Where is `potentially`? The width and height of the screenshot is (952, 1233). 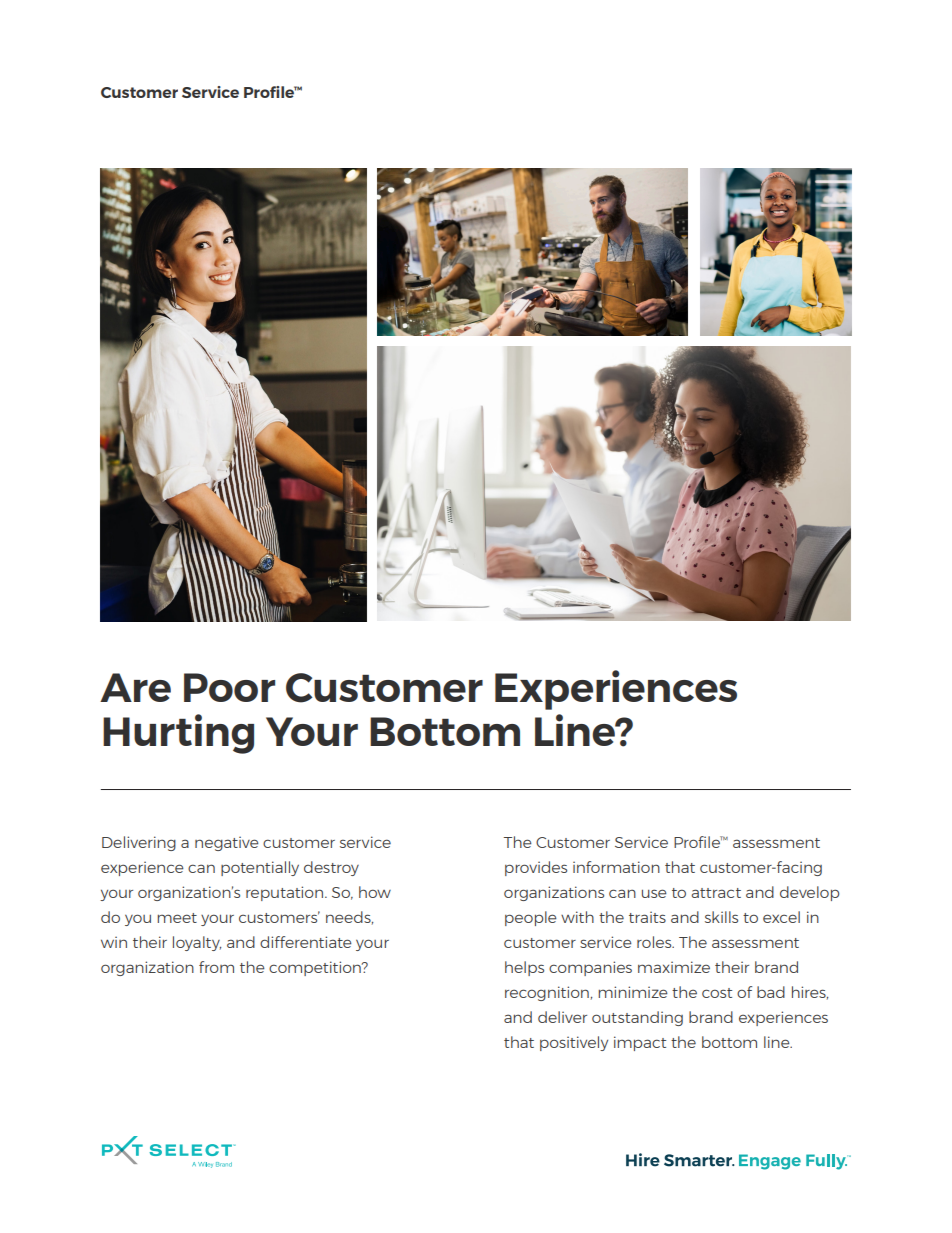 potentially is located at coordinates (260, 868).
